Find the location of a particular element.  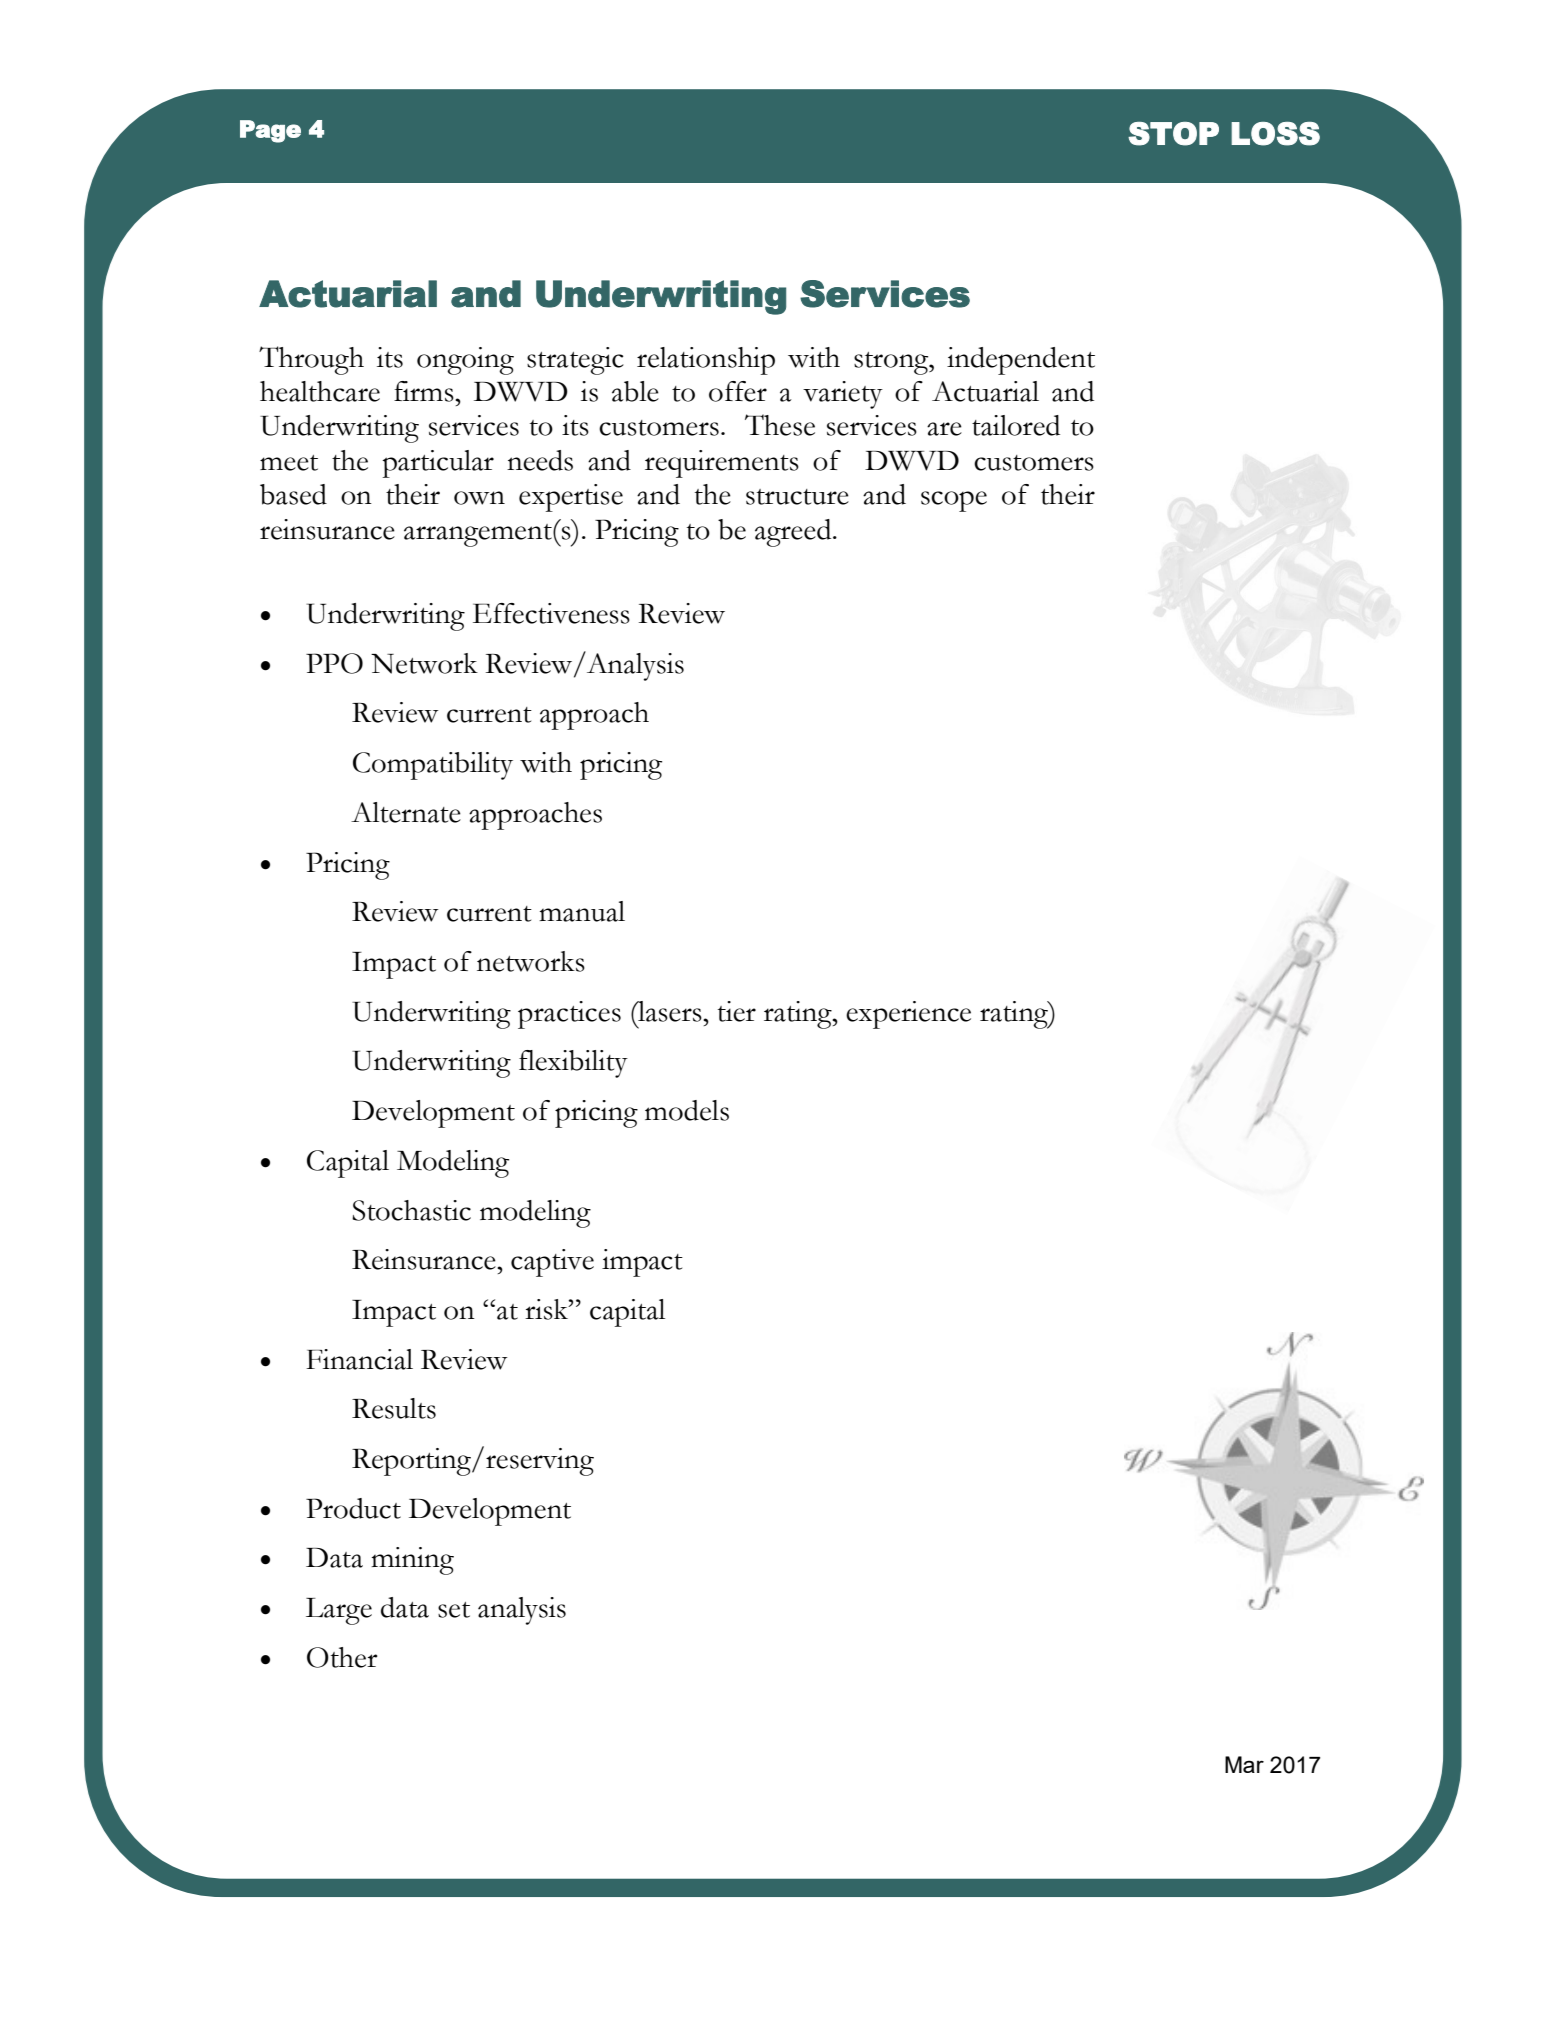

manual is located at coordinates (582, 911).
